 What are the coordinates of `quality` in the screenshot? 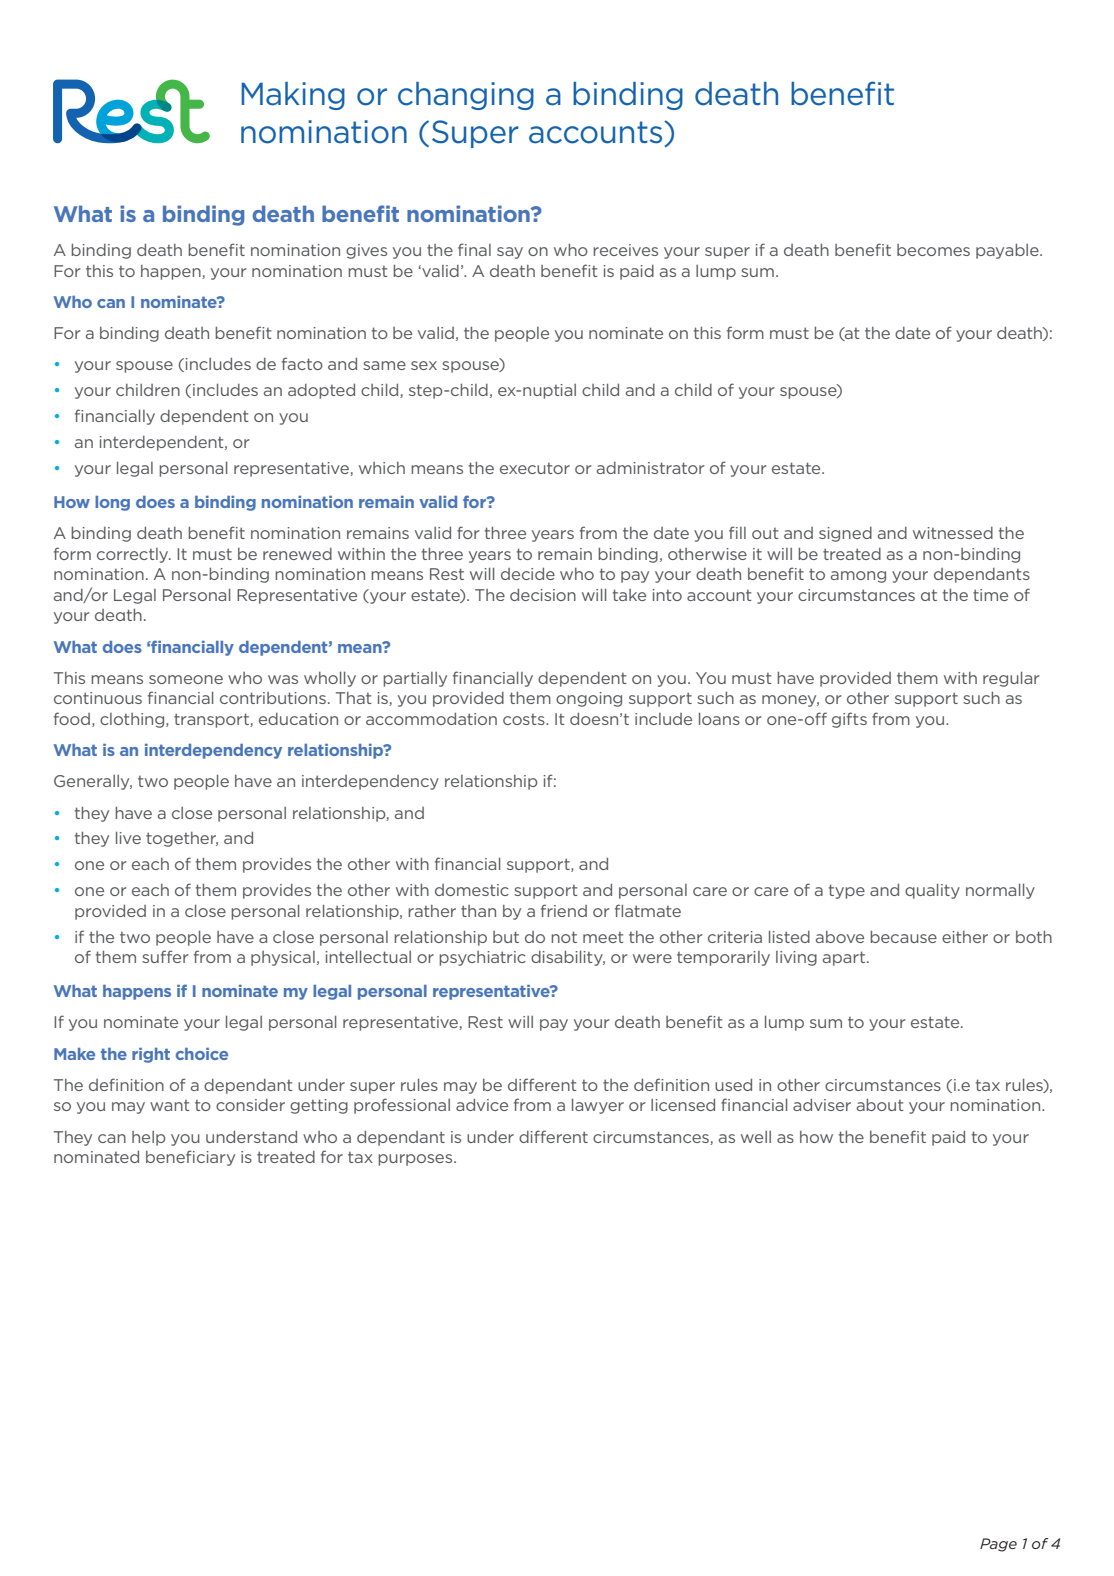 It's located at (932, 891).
